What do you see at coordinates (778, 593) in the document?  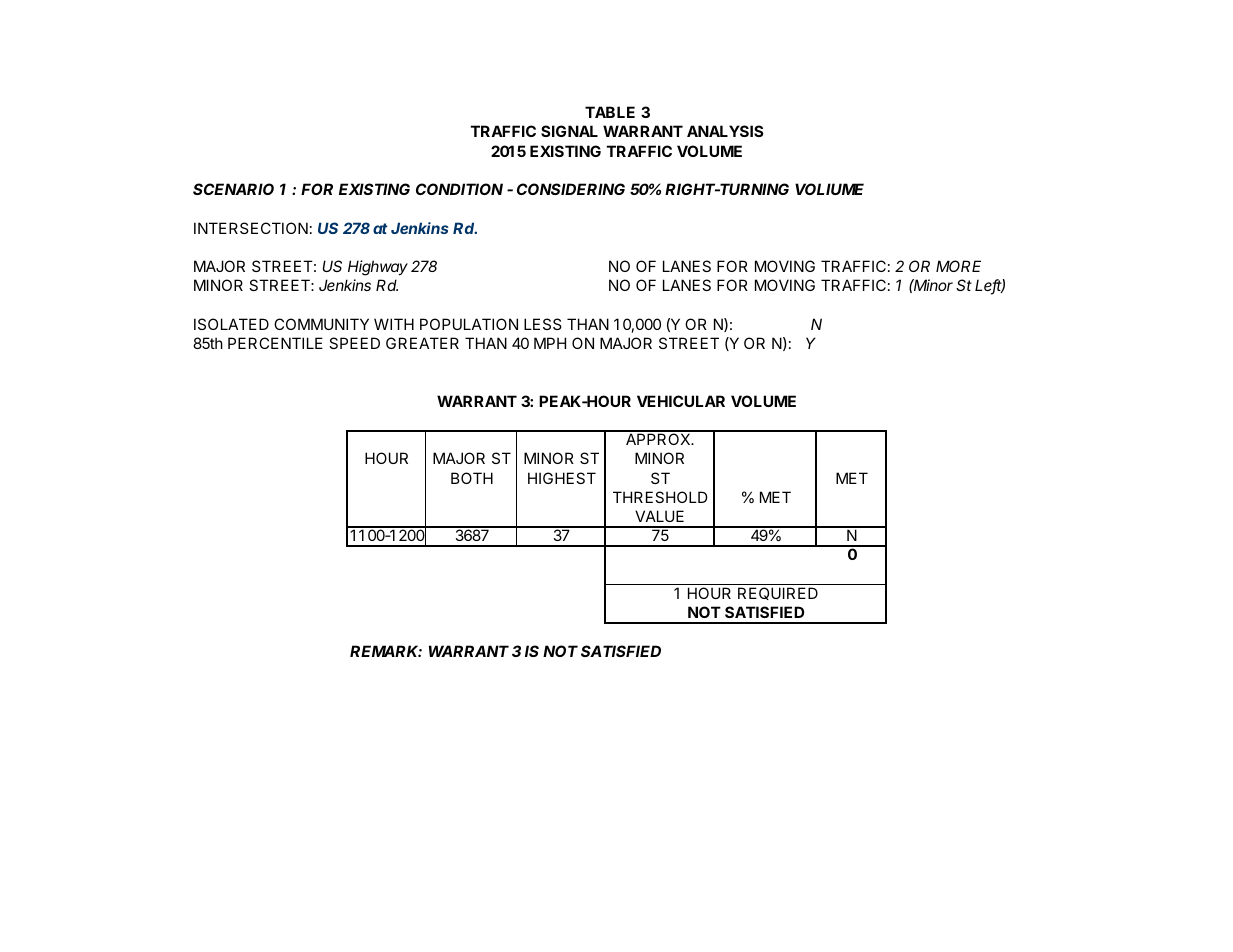 I see `REQUIRED` at bounding box center [778, 593].
